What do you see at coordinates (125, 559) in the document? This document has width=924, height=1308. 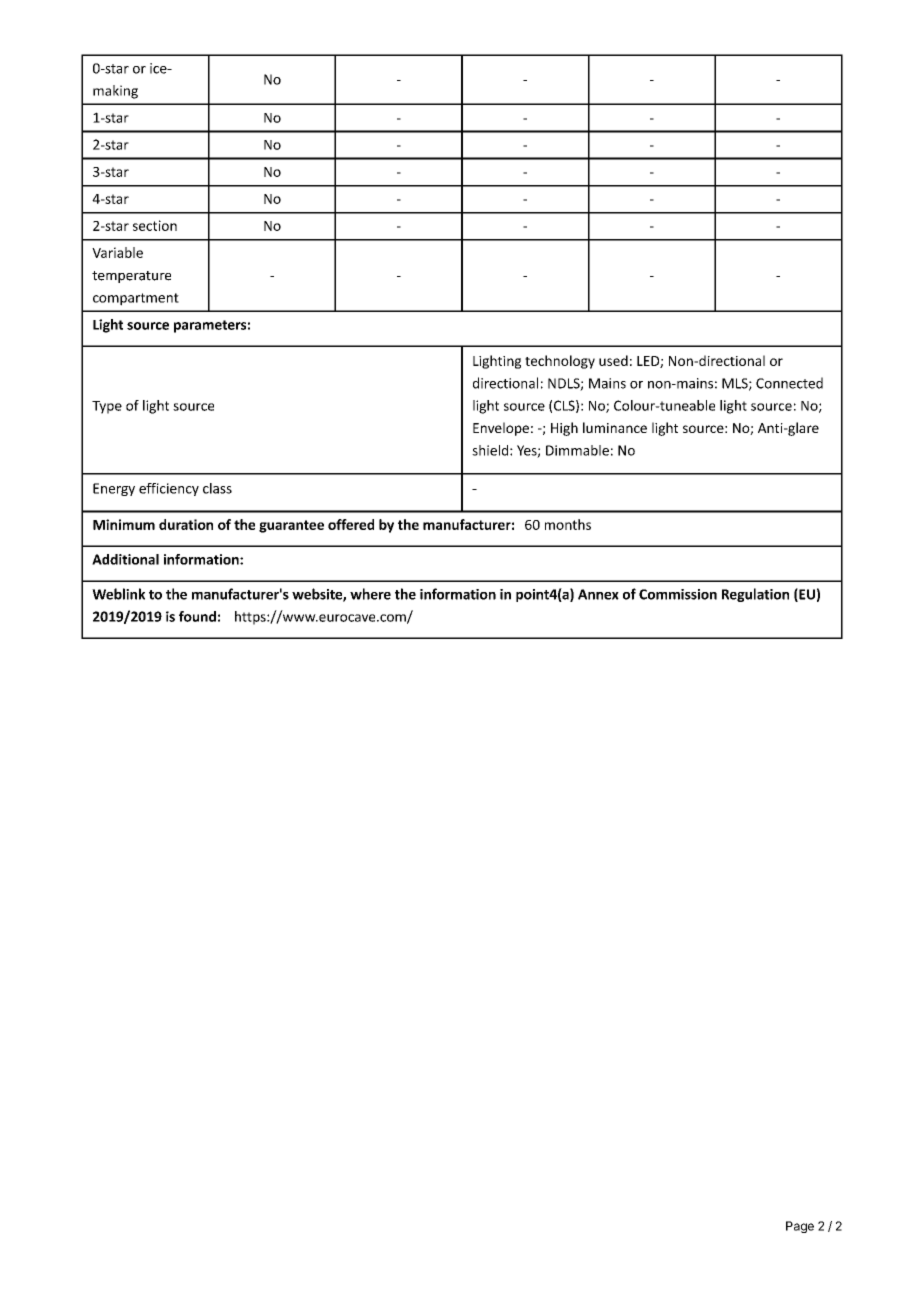 I see `Additional` at bounding box center [125, 559].
